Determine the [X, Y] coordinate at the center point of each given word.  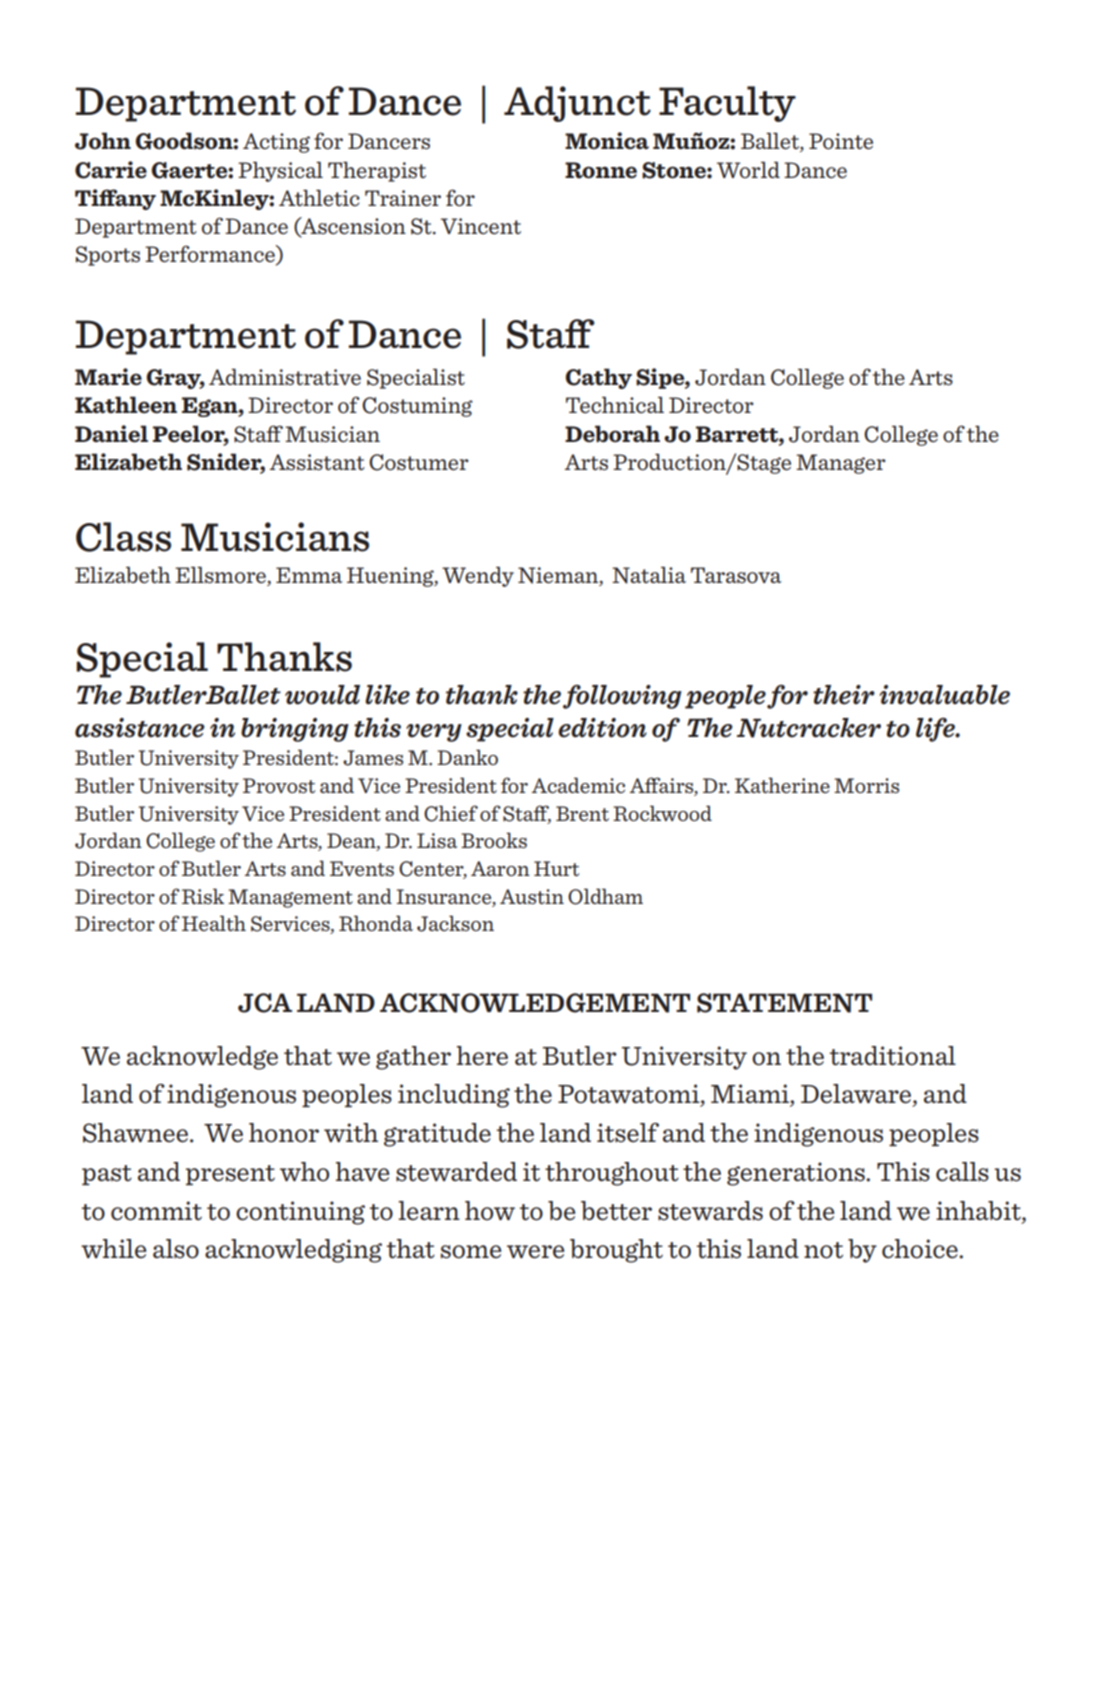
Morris [866, 785]
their [844, 695]
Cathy [598, 378]
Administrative [285, 377]
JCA [265, 1003]
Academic [578, 785]
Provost [279, 785]
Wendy [478, 577]
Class [123, 537]
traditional [892, 1056]
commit [156, 1211]
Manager [841, 464]
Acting [276, 143]
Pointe [841, 141]
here [482, 1056]
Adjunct [577, 104]
